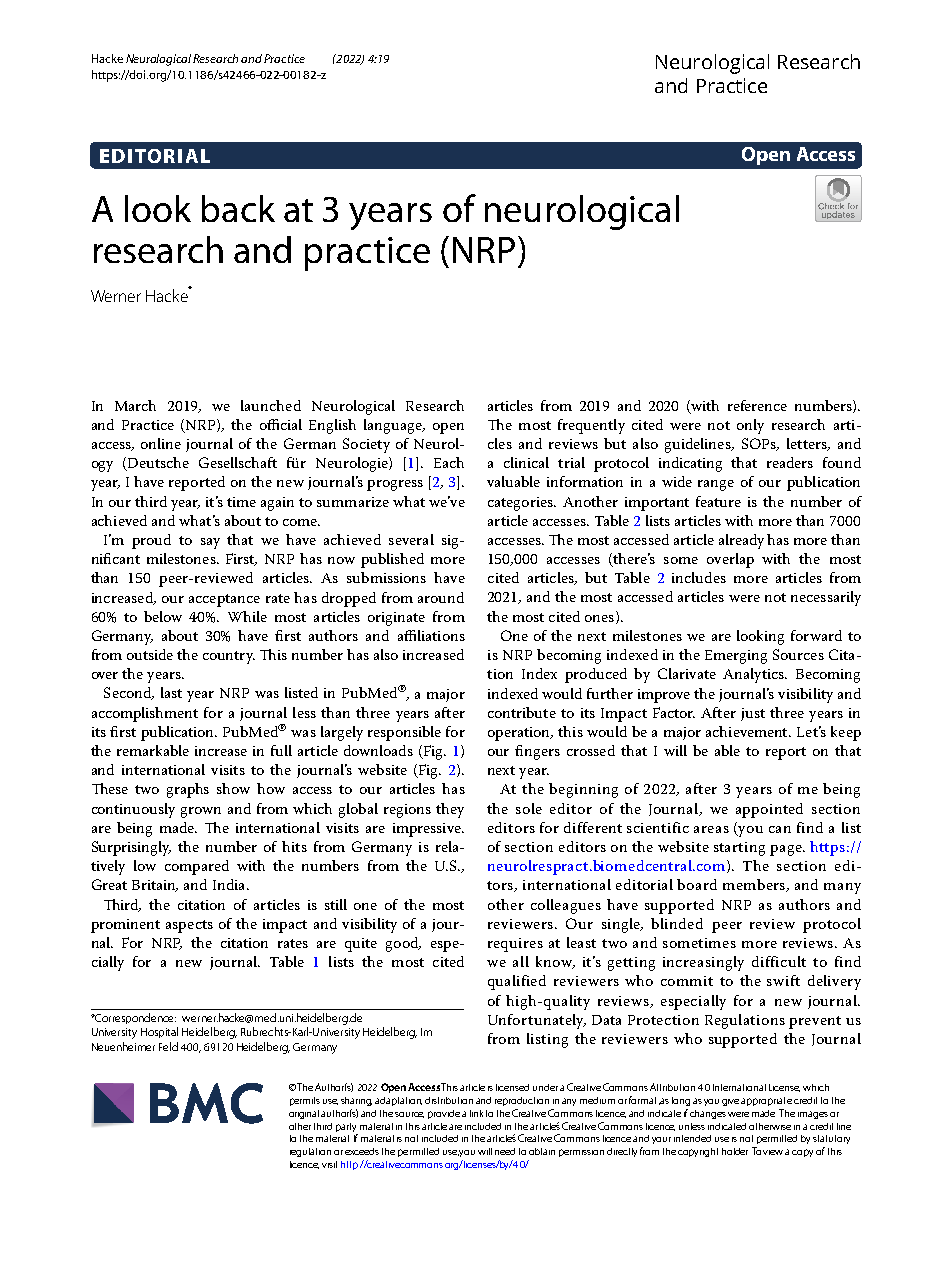  What do you see at coordinates (238, 208) in the page?
I see `back` at bounding box center [238, 208].
